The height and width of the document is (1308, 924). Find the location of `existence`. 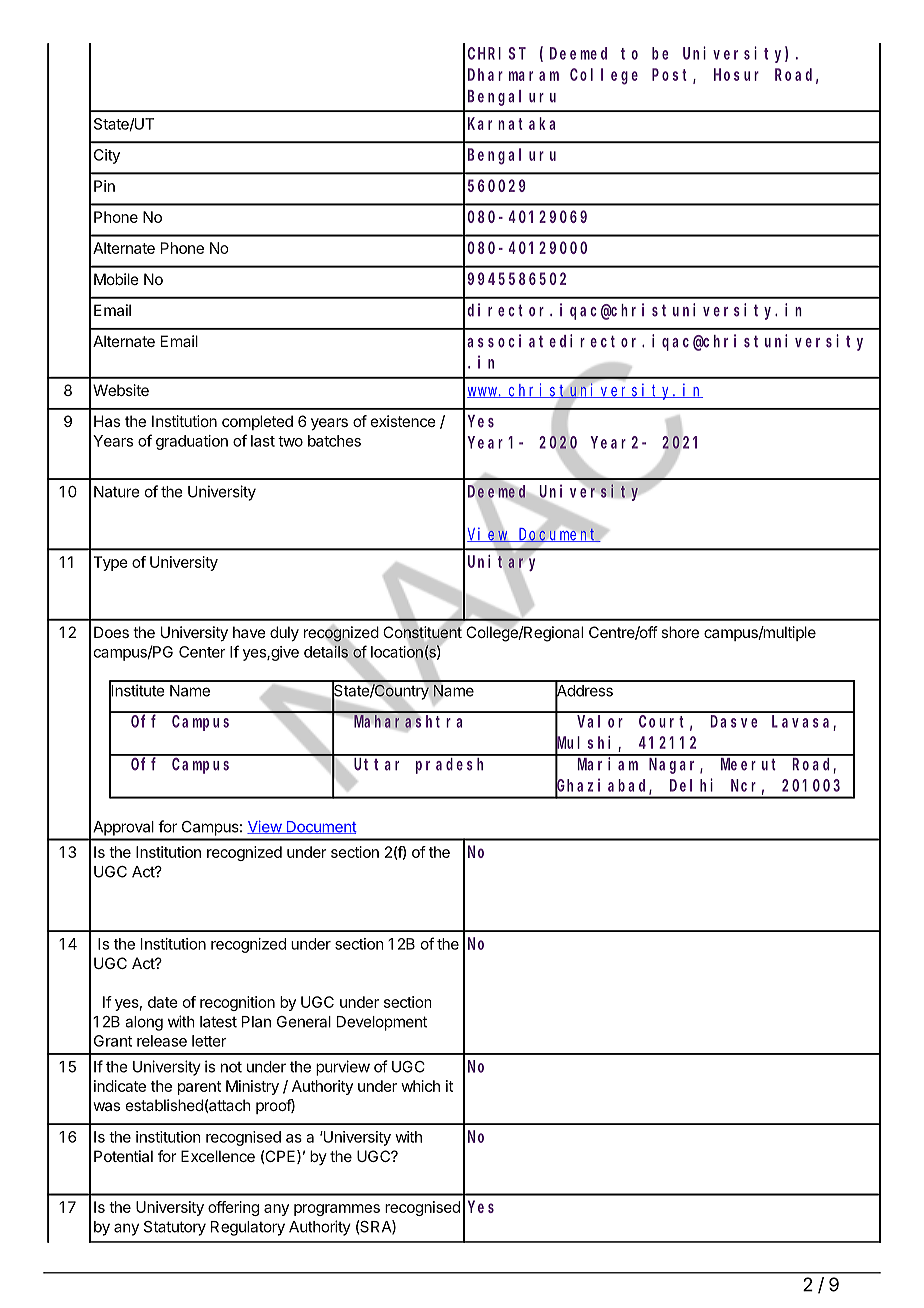

existence is located at coordinates (403, 421).
